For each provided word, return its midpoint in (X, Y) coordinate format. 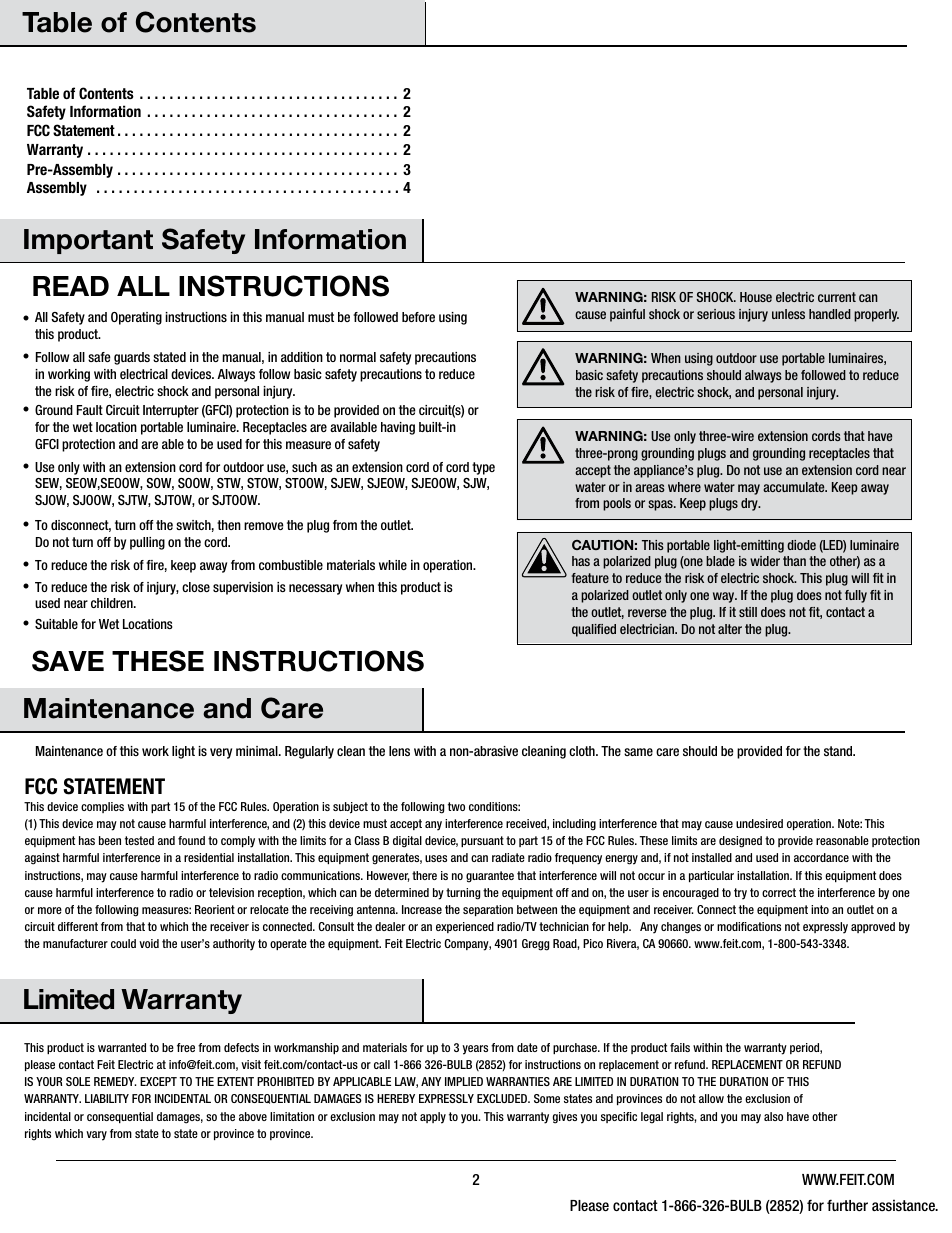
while (393, 565)
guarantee (490, 877)
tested (139, 840)
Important (88, 241)
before (418, 317)
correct (779, 892)
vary (96, 1136)
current (837, 297)
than (794, 561)
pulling (147, 543)
